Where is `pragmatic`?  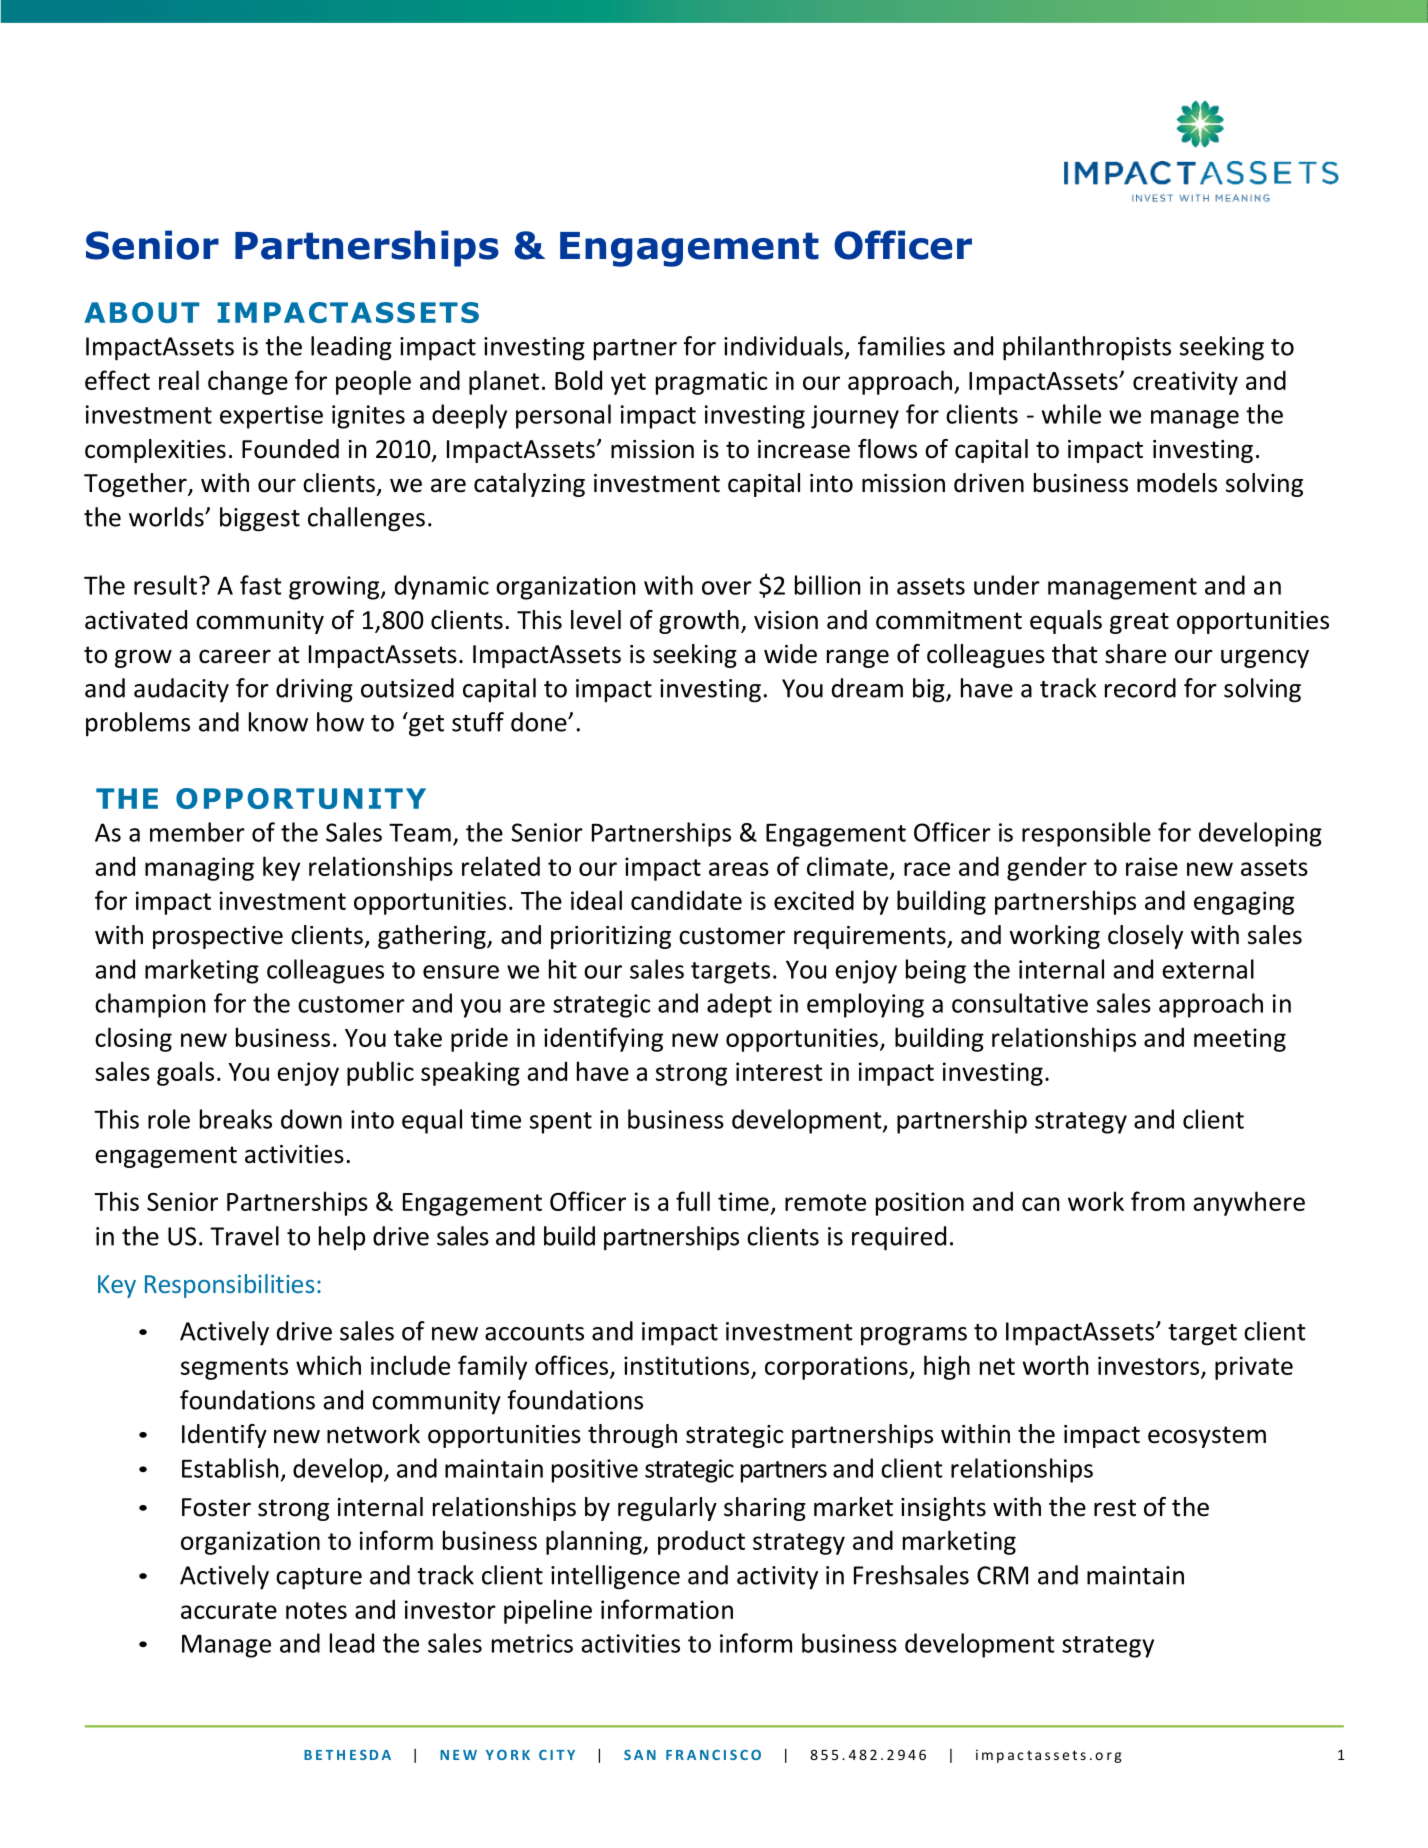
pragmatic is located at coordinates (711, 383).
